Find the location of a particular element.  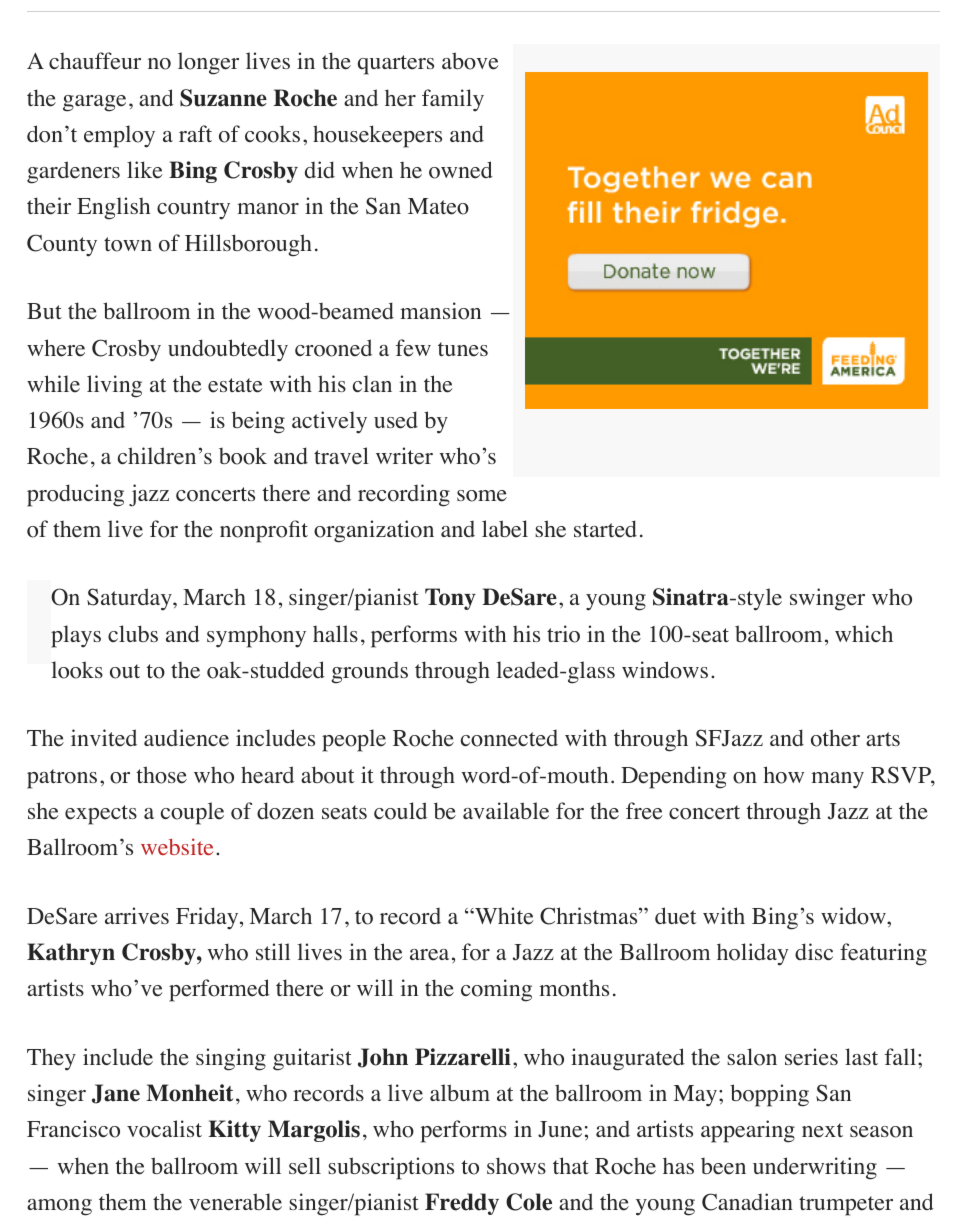

producing is located at coordinates (75, 495).
